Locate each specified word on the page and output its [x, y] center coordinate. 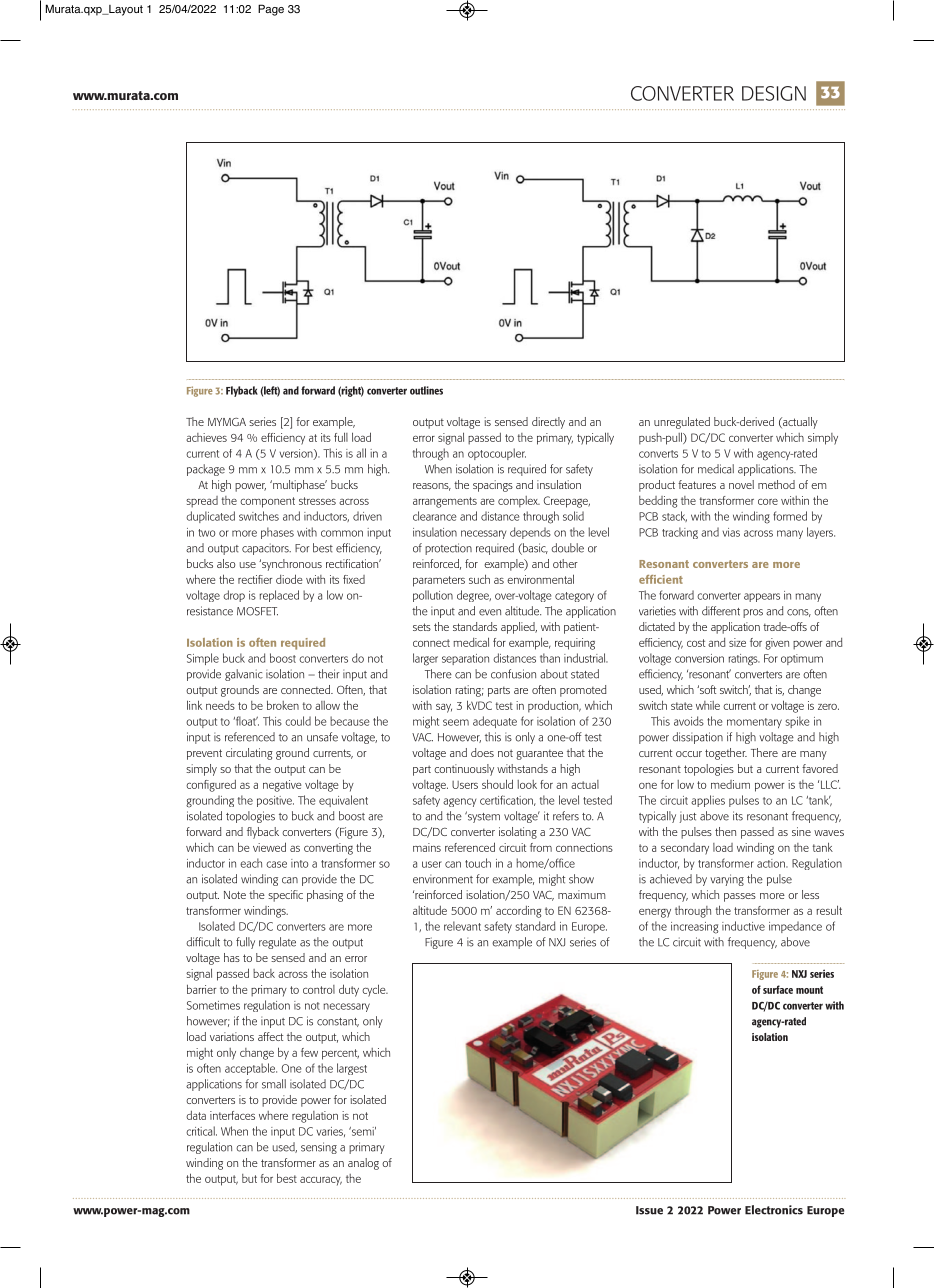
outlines [426, 390]
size [737, 642]
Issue [649, 1210]
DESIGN [774, 93]
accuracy [321, 1181]
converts [658, 454]
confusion [513, 674]
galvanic [244, 675]
